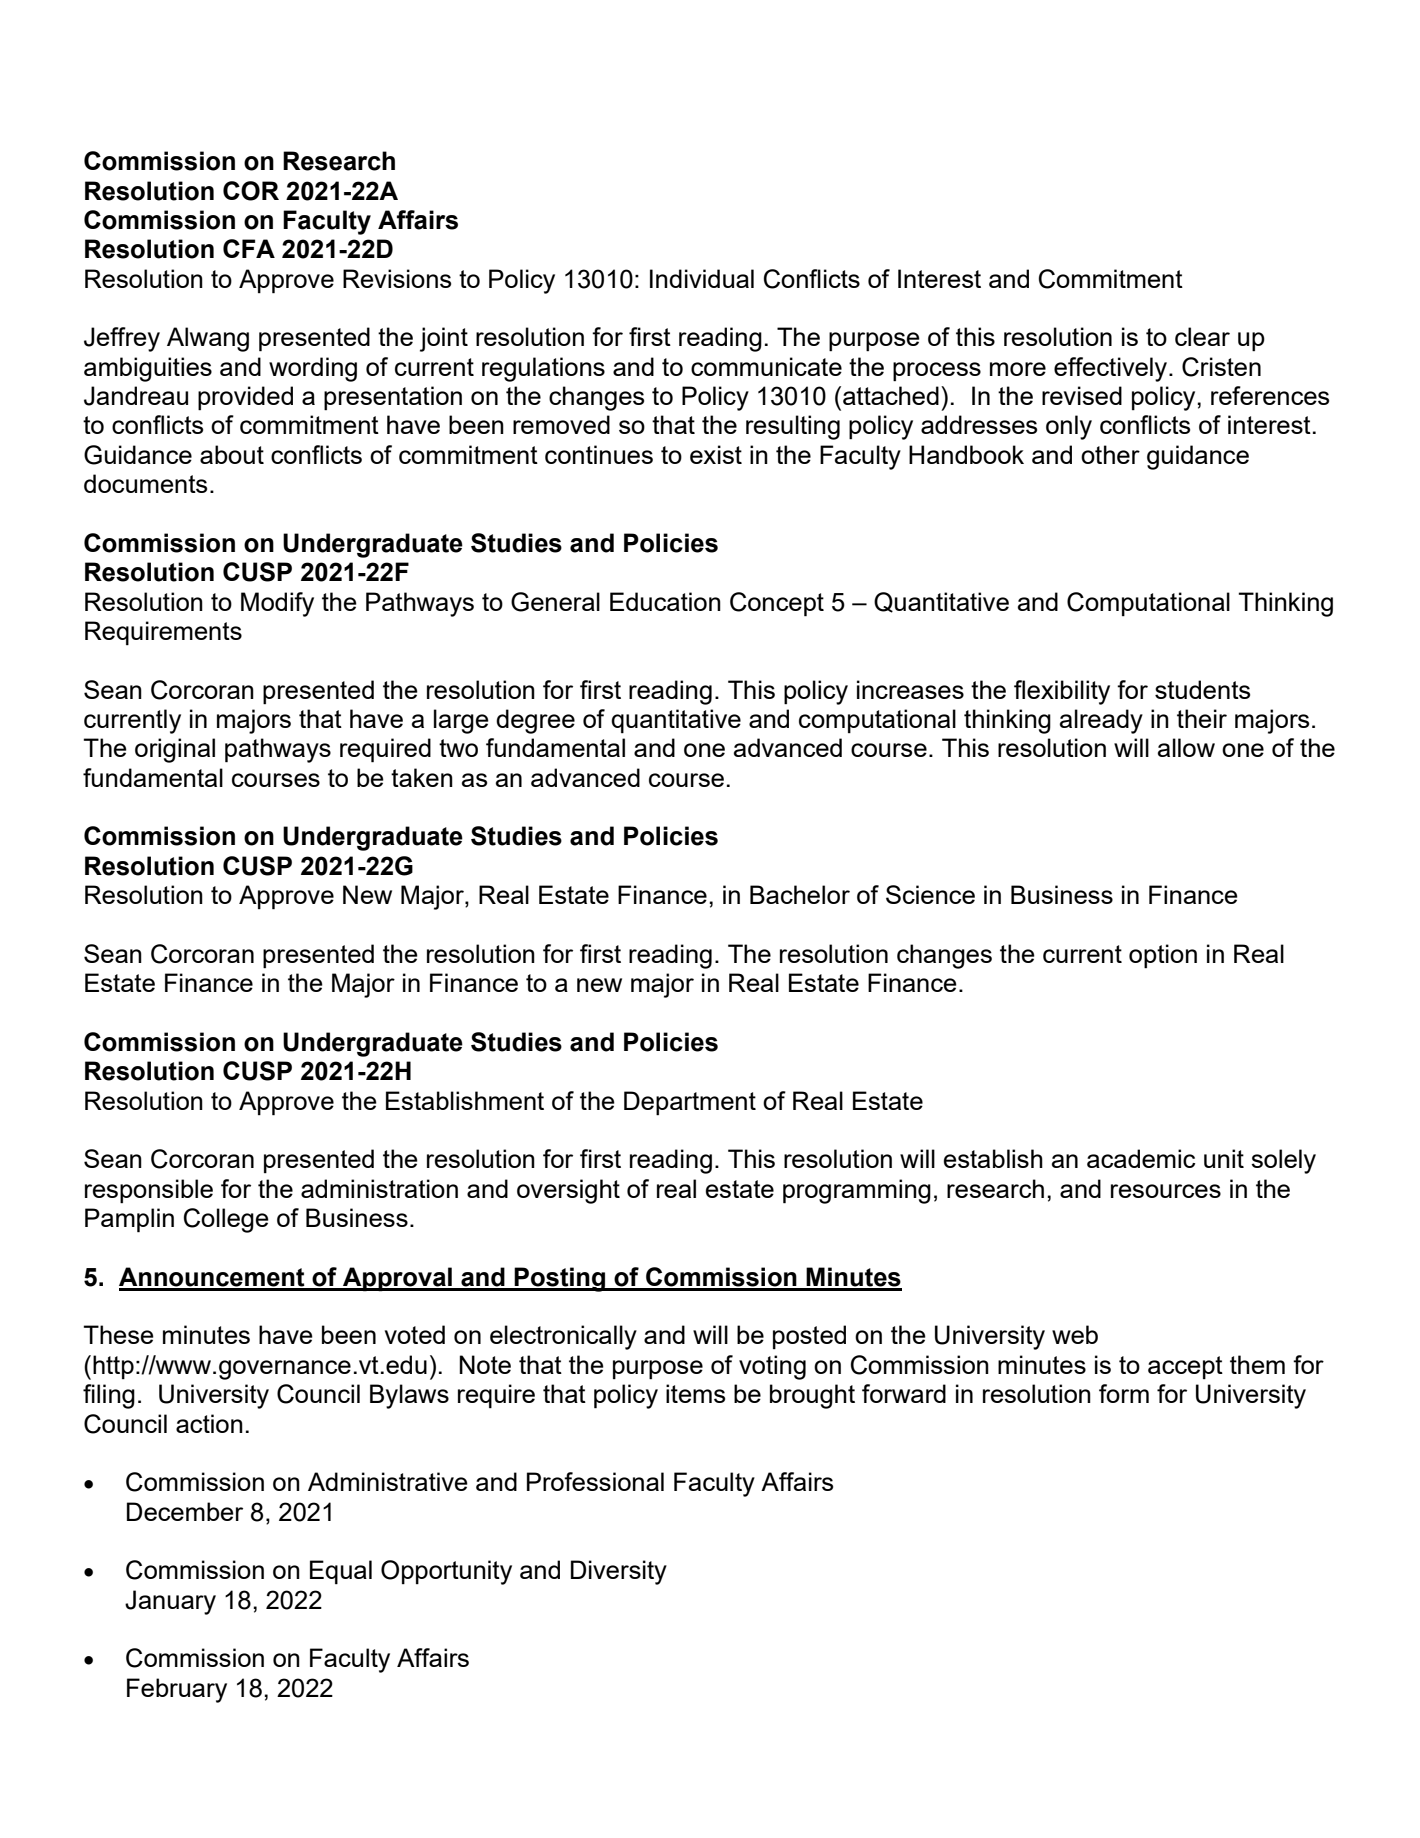 This screenshot has height=1838, width=1420. Describe the element at coordinates (1163, 956) in the screenshot. I see `option` at that location.
